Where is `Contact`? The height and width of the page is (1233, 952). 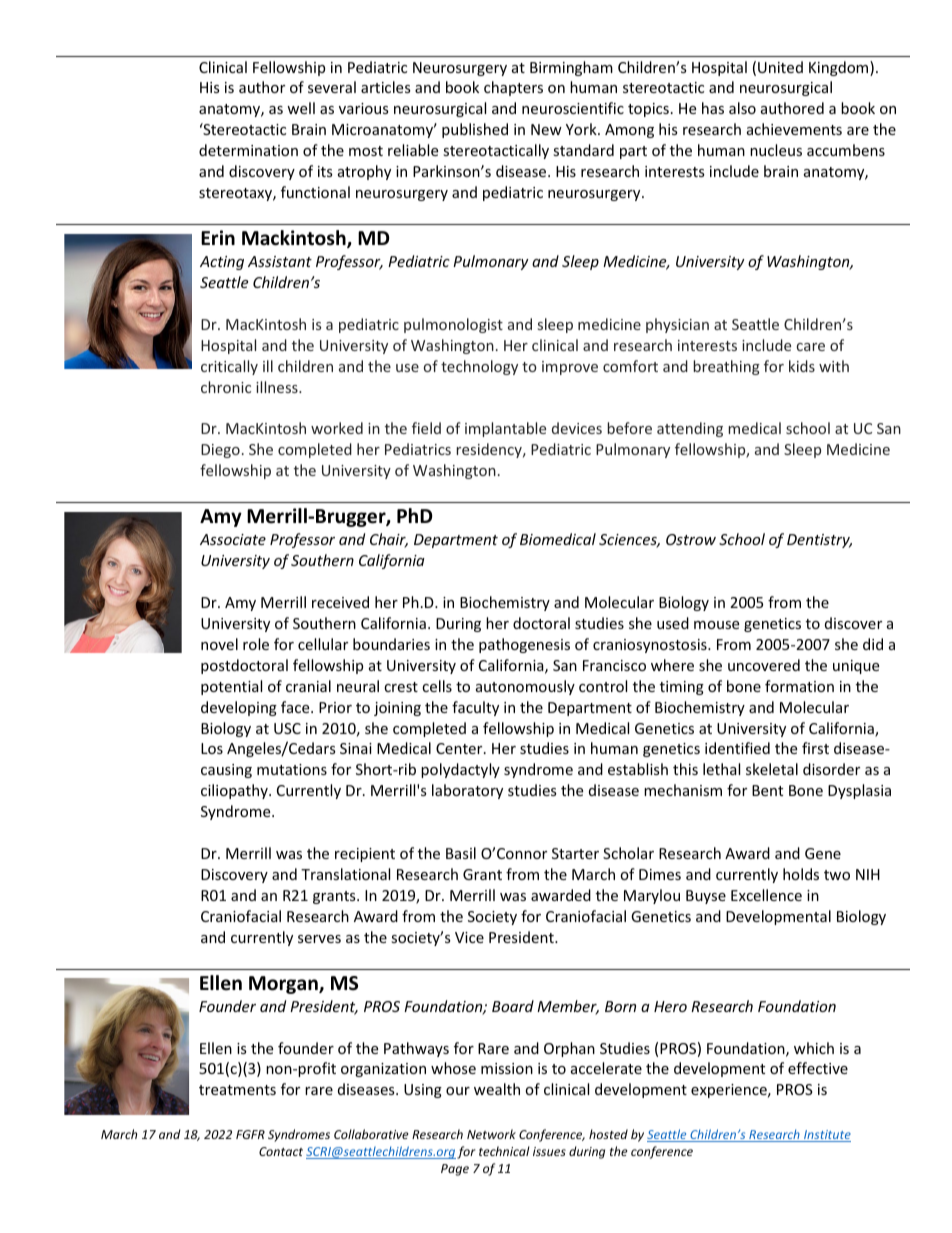
Contact is located at coordinates (281, 1151).
